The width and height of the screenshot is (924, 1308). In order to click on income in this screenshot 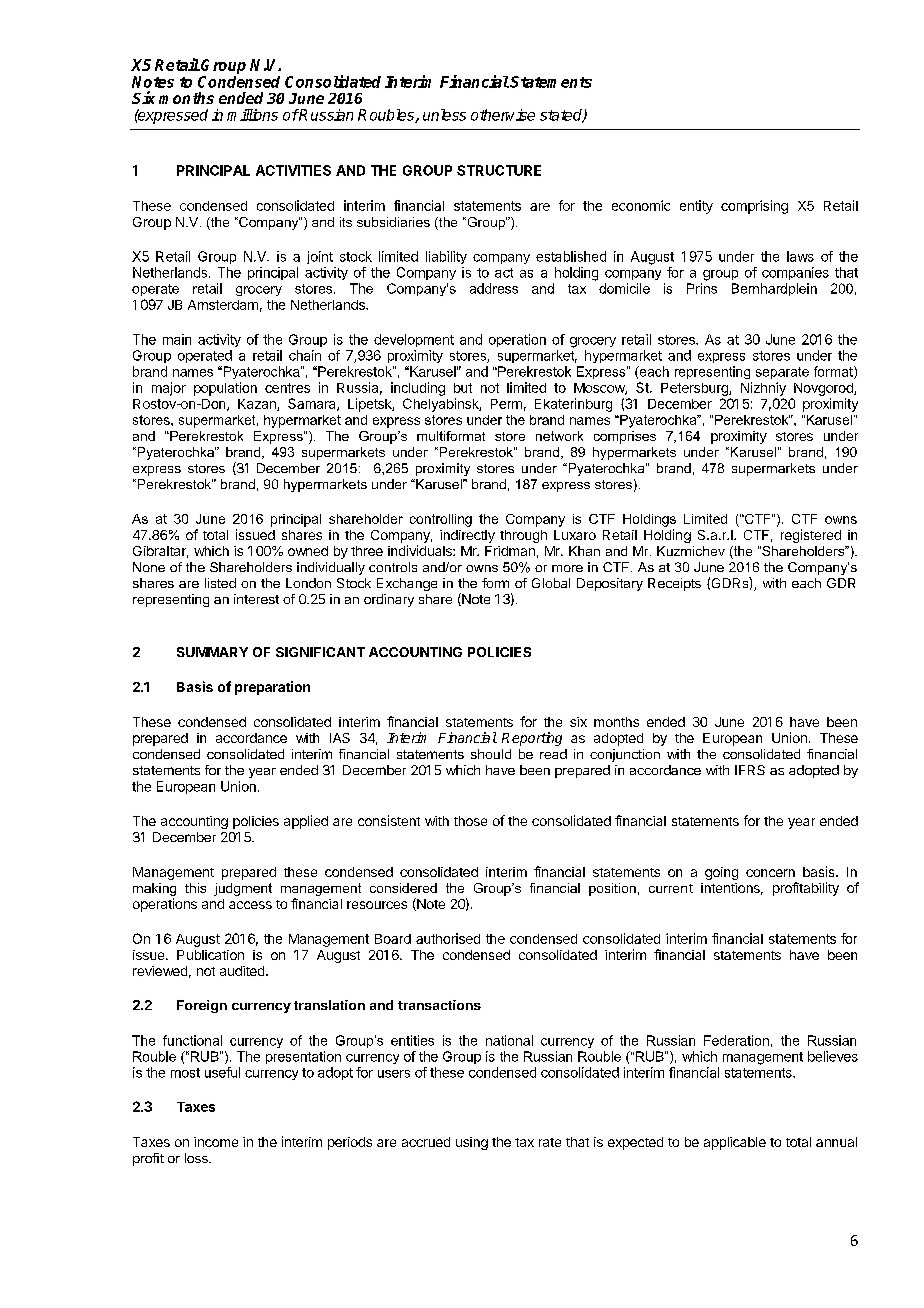, I will do `click(216, 1142)`.
